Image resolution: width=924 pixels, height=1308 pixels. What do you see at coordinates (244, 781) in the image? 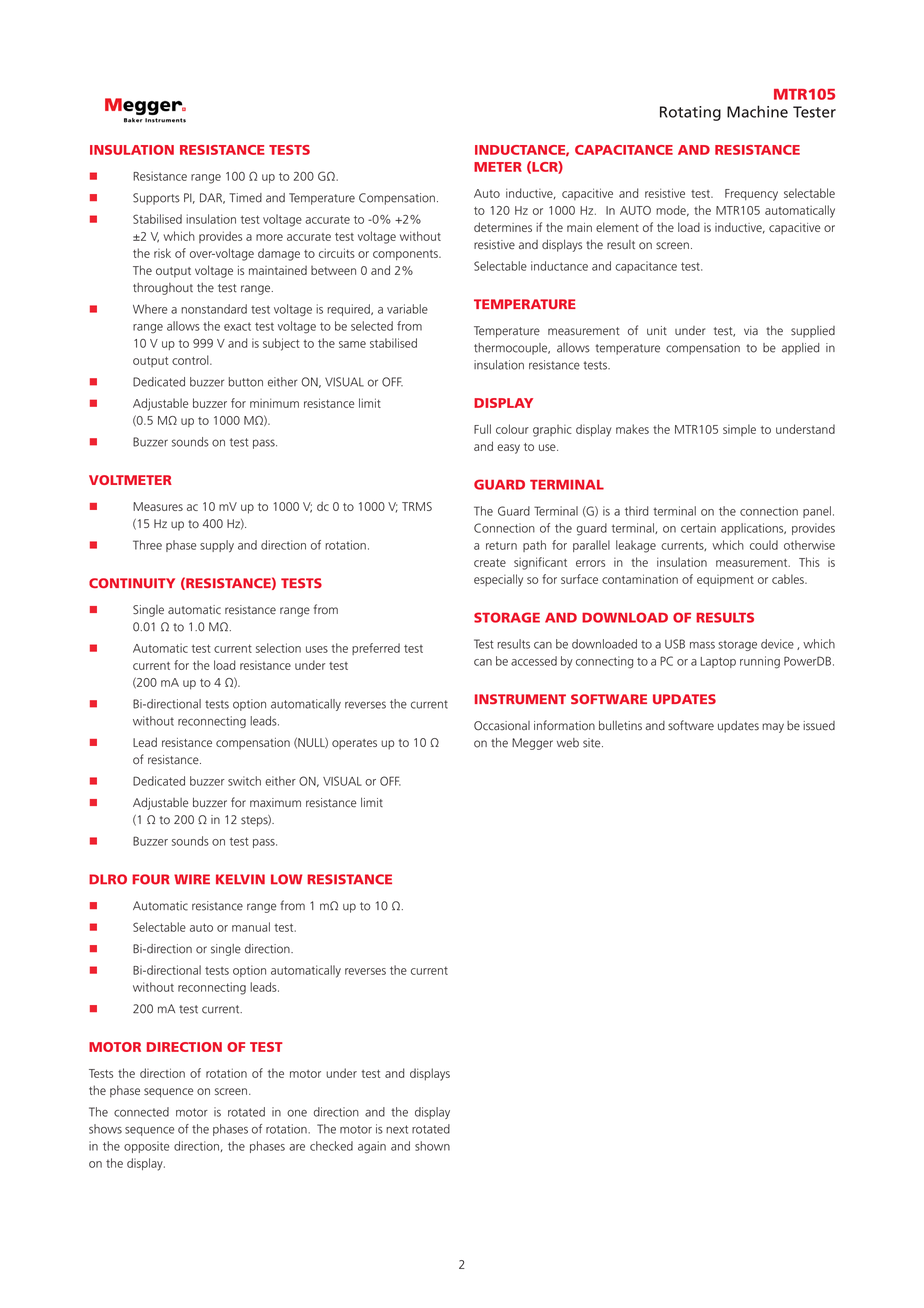
I see `switch` at bounding box center [244, 781].
